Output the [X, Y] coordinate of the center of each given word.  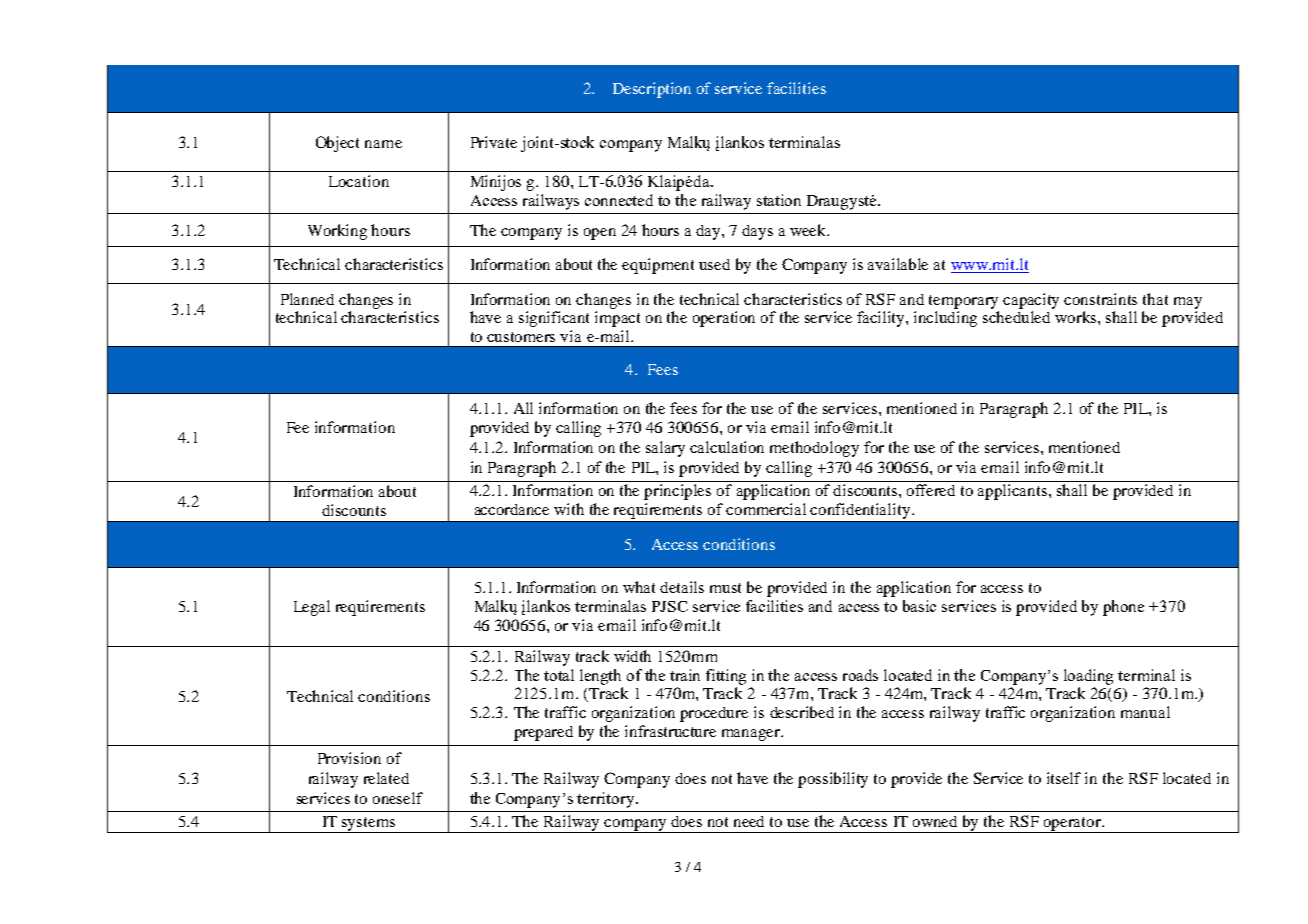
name [383, 144]
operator [1072, 825]
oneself [398, 798]
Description [652, 90]
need [749, 821]
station [779, 200]
